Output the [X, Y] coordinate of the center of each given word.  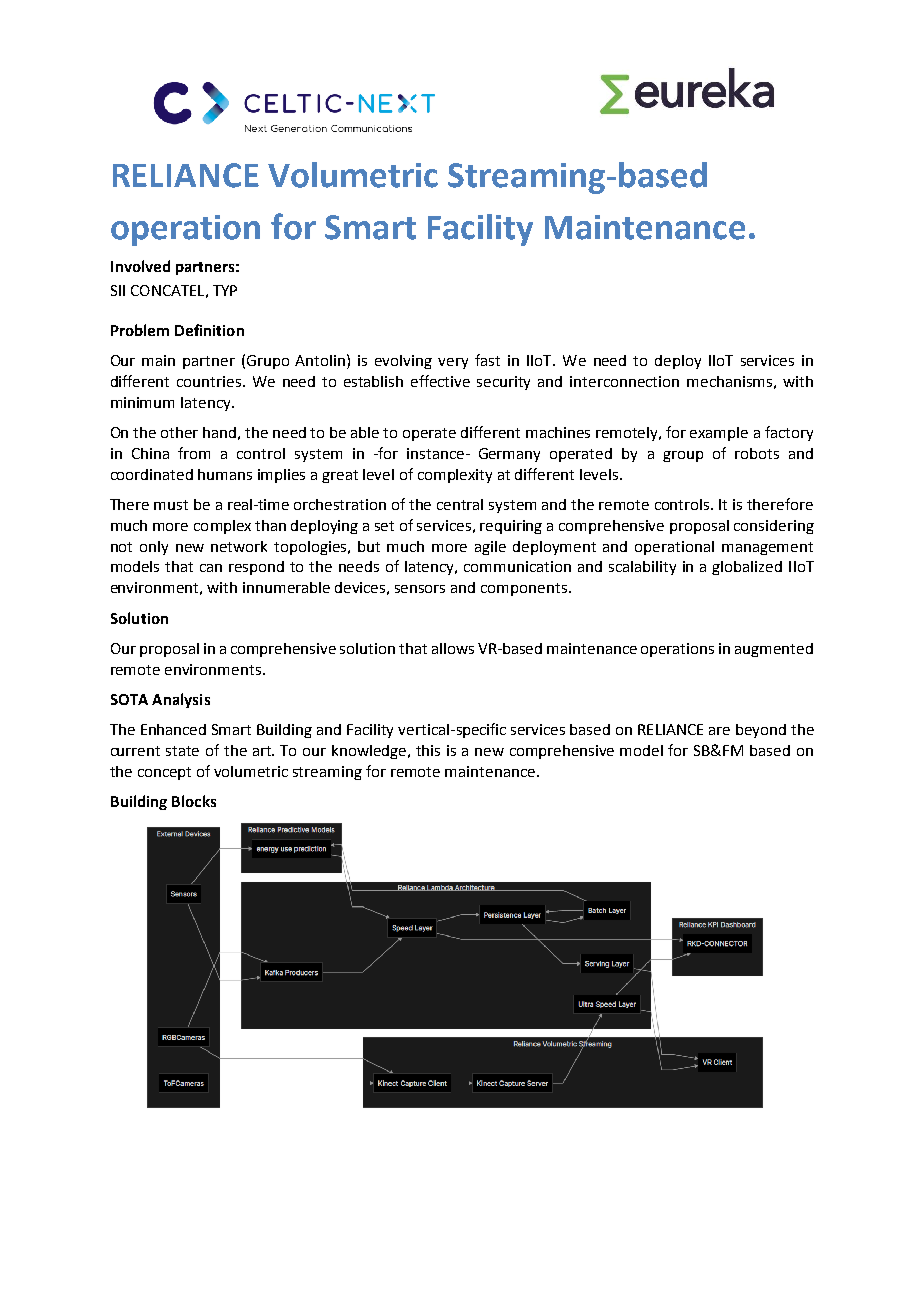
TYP [225, 290]
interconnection [624, 381]
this [428, 750]
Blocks [194, 801]
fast [487, 360]
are [719, 731]
